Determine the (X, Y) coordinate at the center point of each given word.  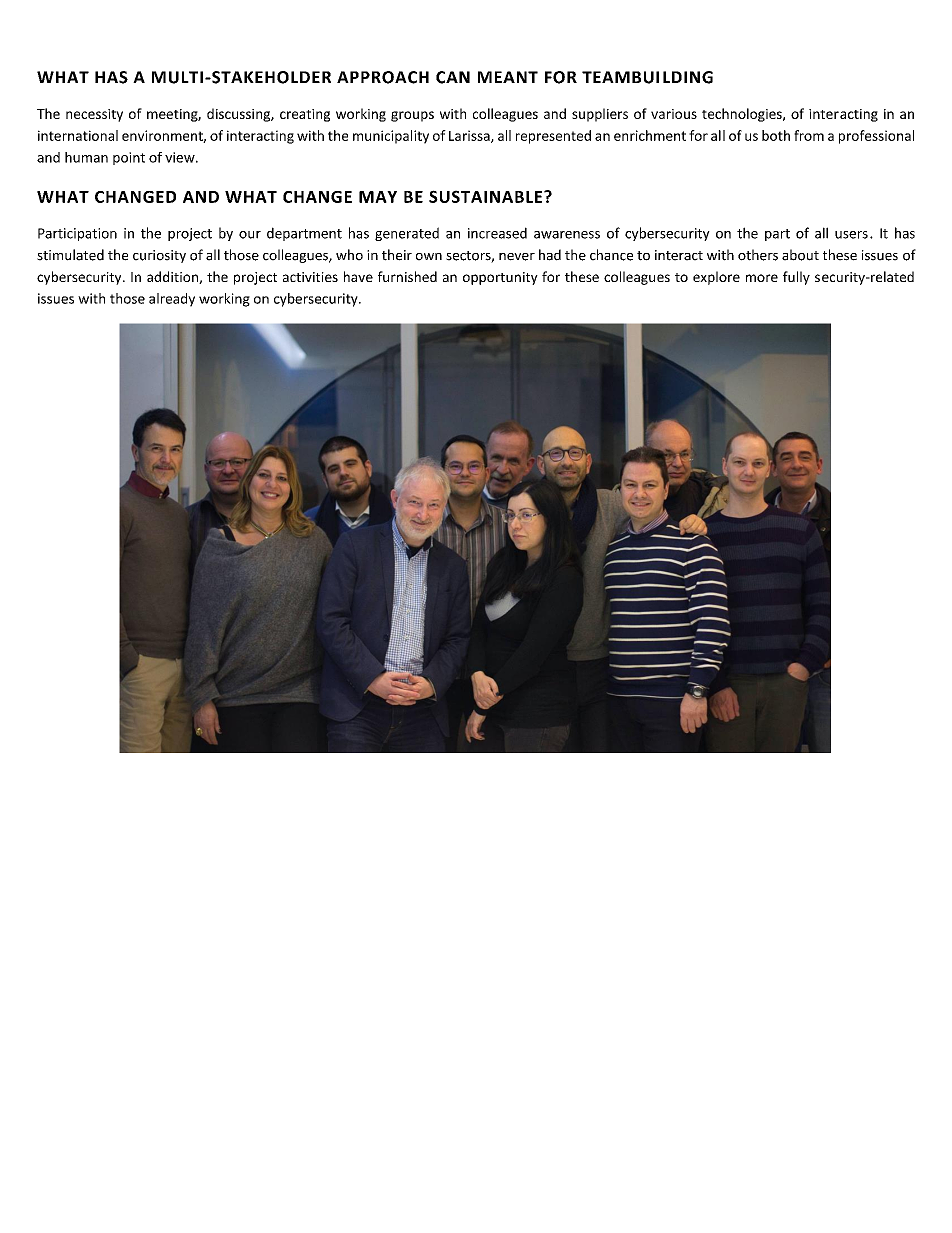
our (250, 235)
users (851, 235)
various (674, 114)
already (172, 300)
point (129, 158)
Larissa (470, 136)
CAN (453, 77)
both (776, 135)
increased (497, 233)
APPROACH (383, 77)
